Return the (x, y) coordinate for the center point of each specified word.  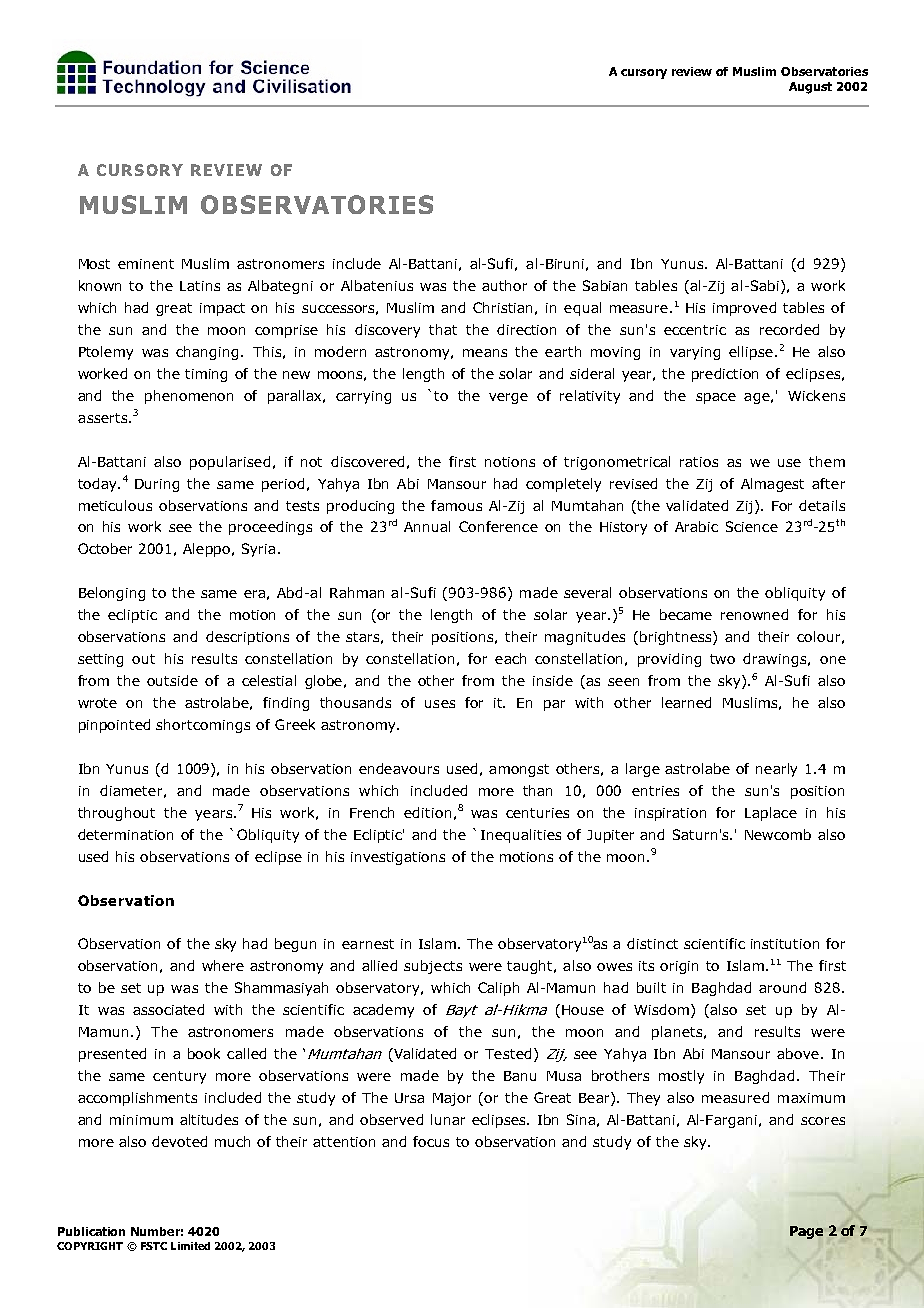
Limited (190, 1246)
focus (431, 1141)
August (810, 88)
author (504, 285)
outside (172, 680)
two (722, 659)
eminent (146, 264)
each (510, 658)
